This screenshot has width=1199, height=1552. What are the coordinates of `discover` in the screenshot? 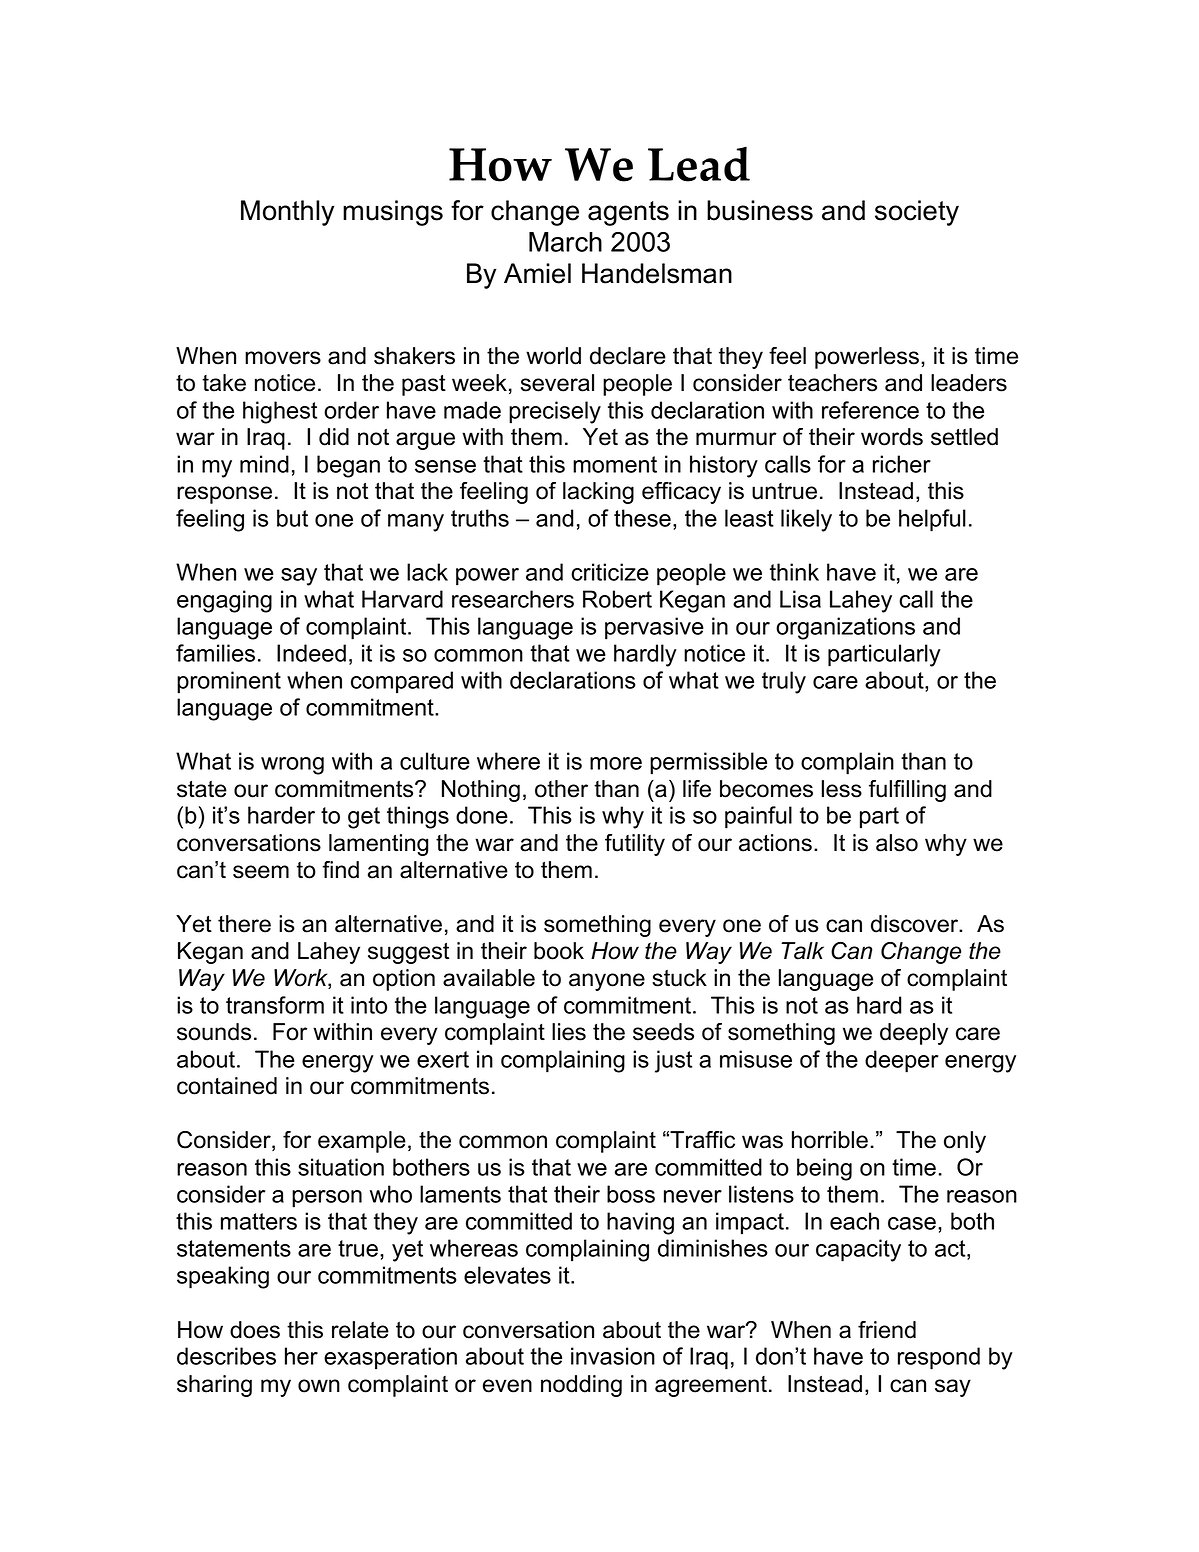 It's located at (916, 924).
